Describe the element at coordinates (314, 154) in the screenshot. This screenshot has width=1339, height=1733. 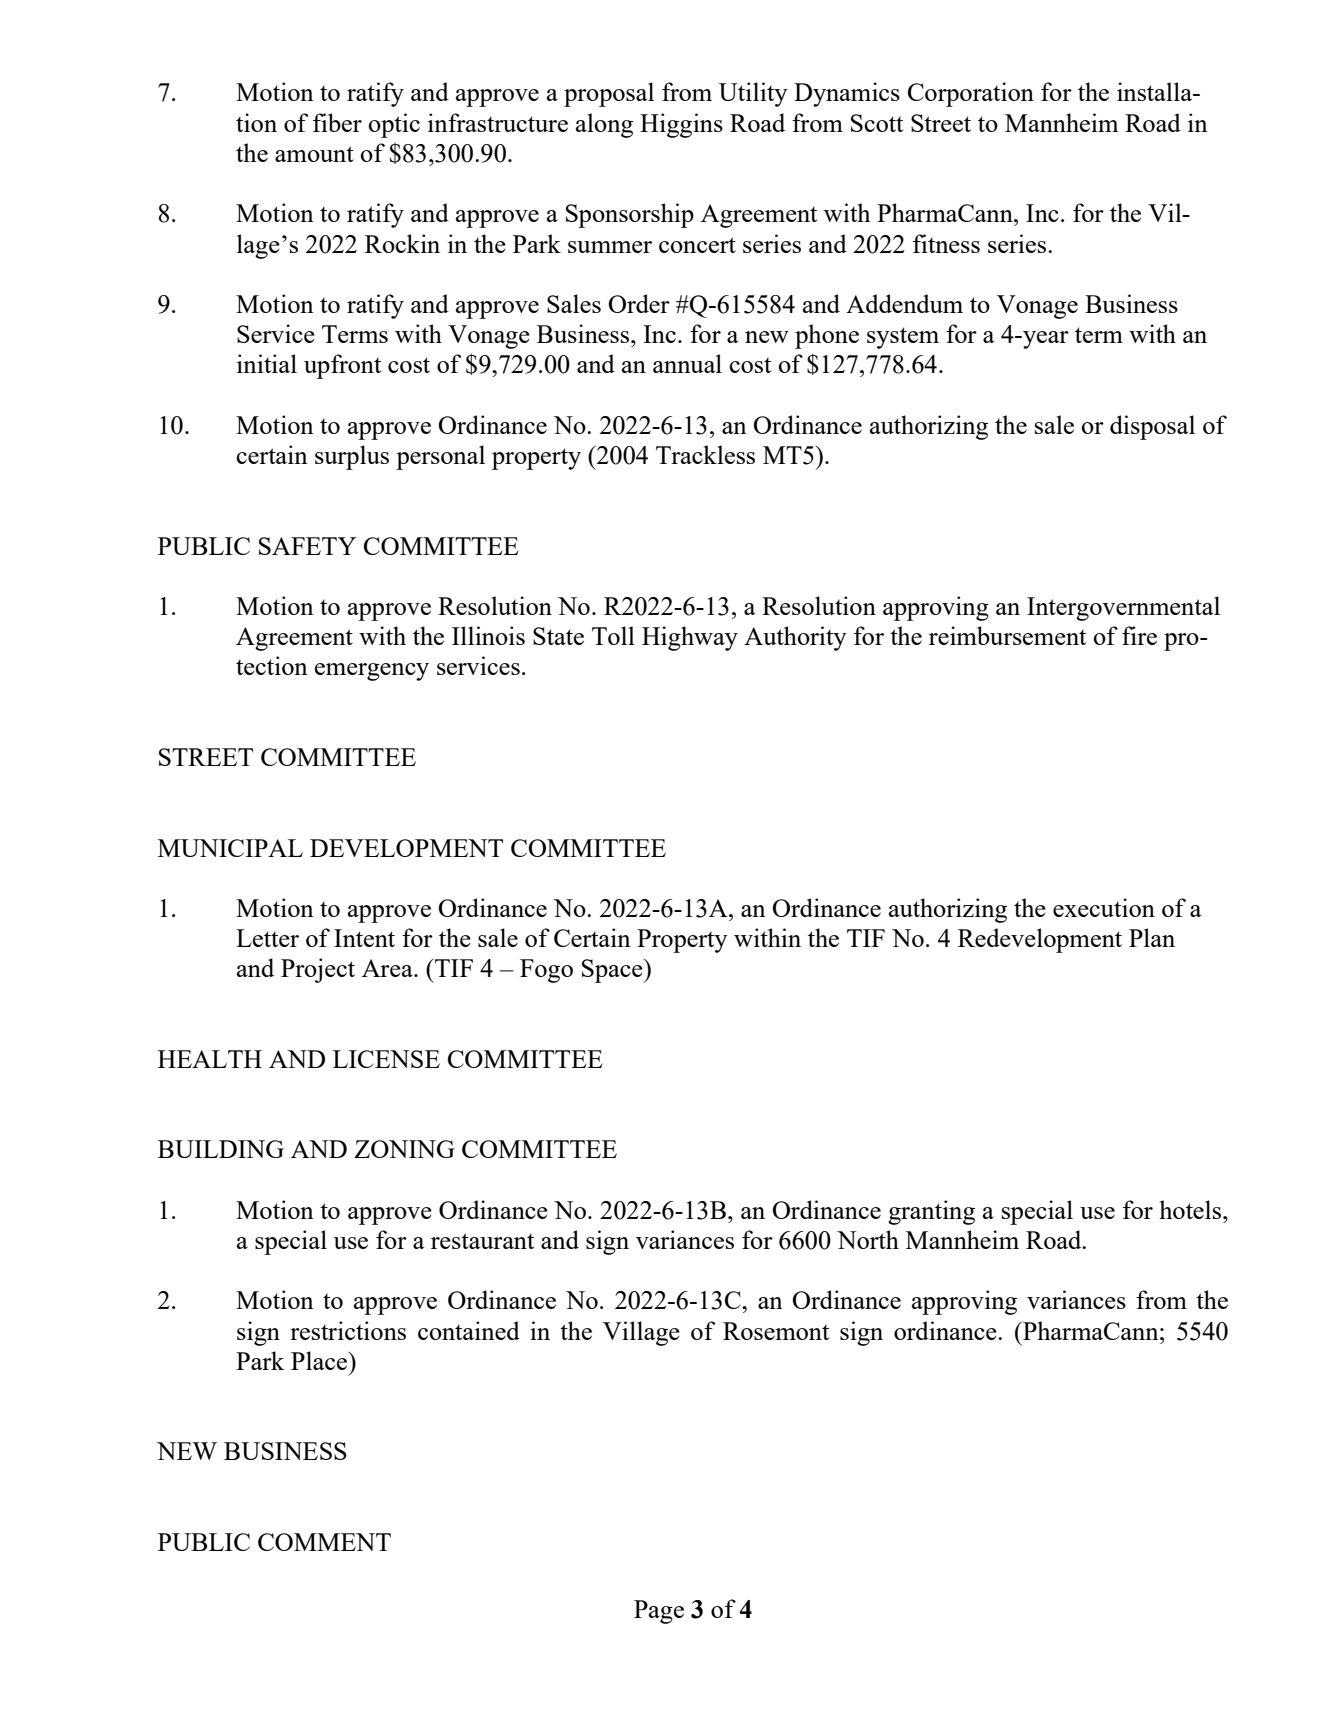
I see `amount` at that location.
